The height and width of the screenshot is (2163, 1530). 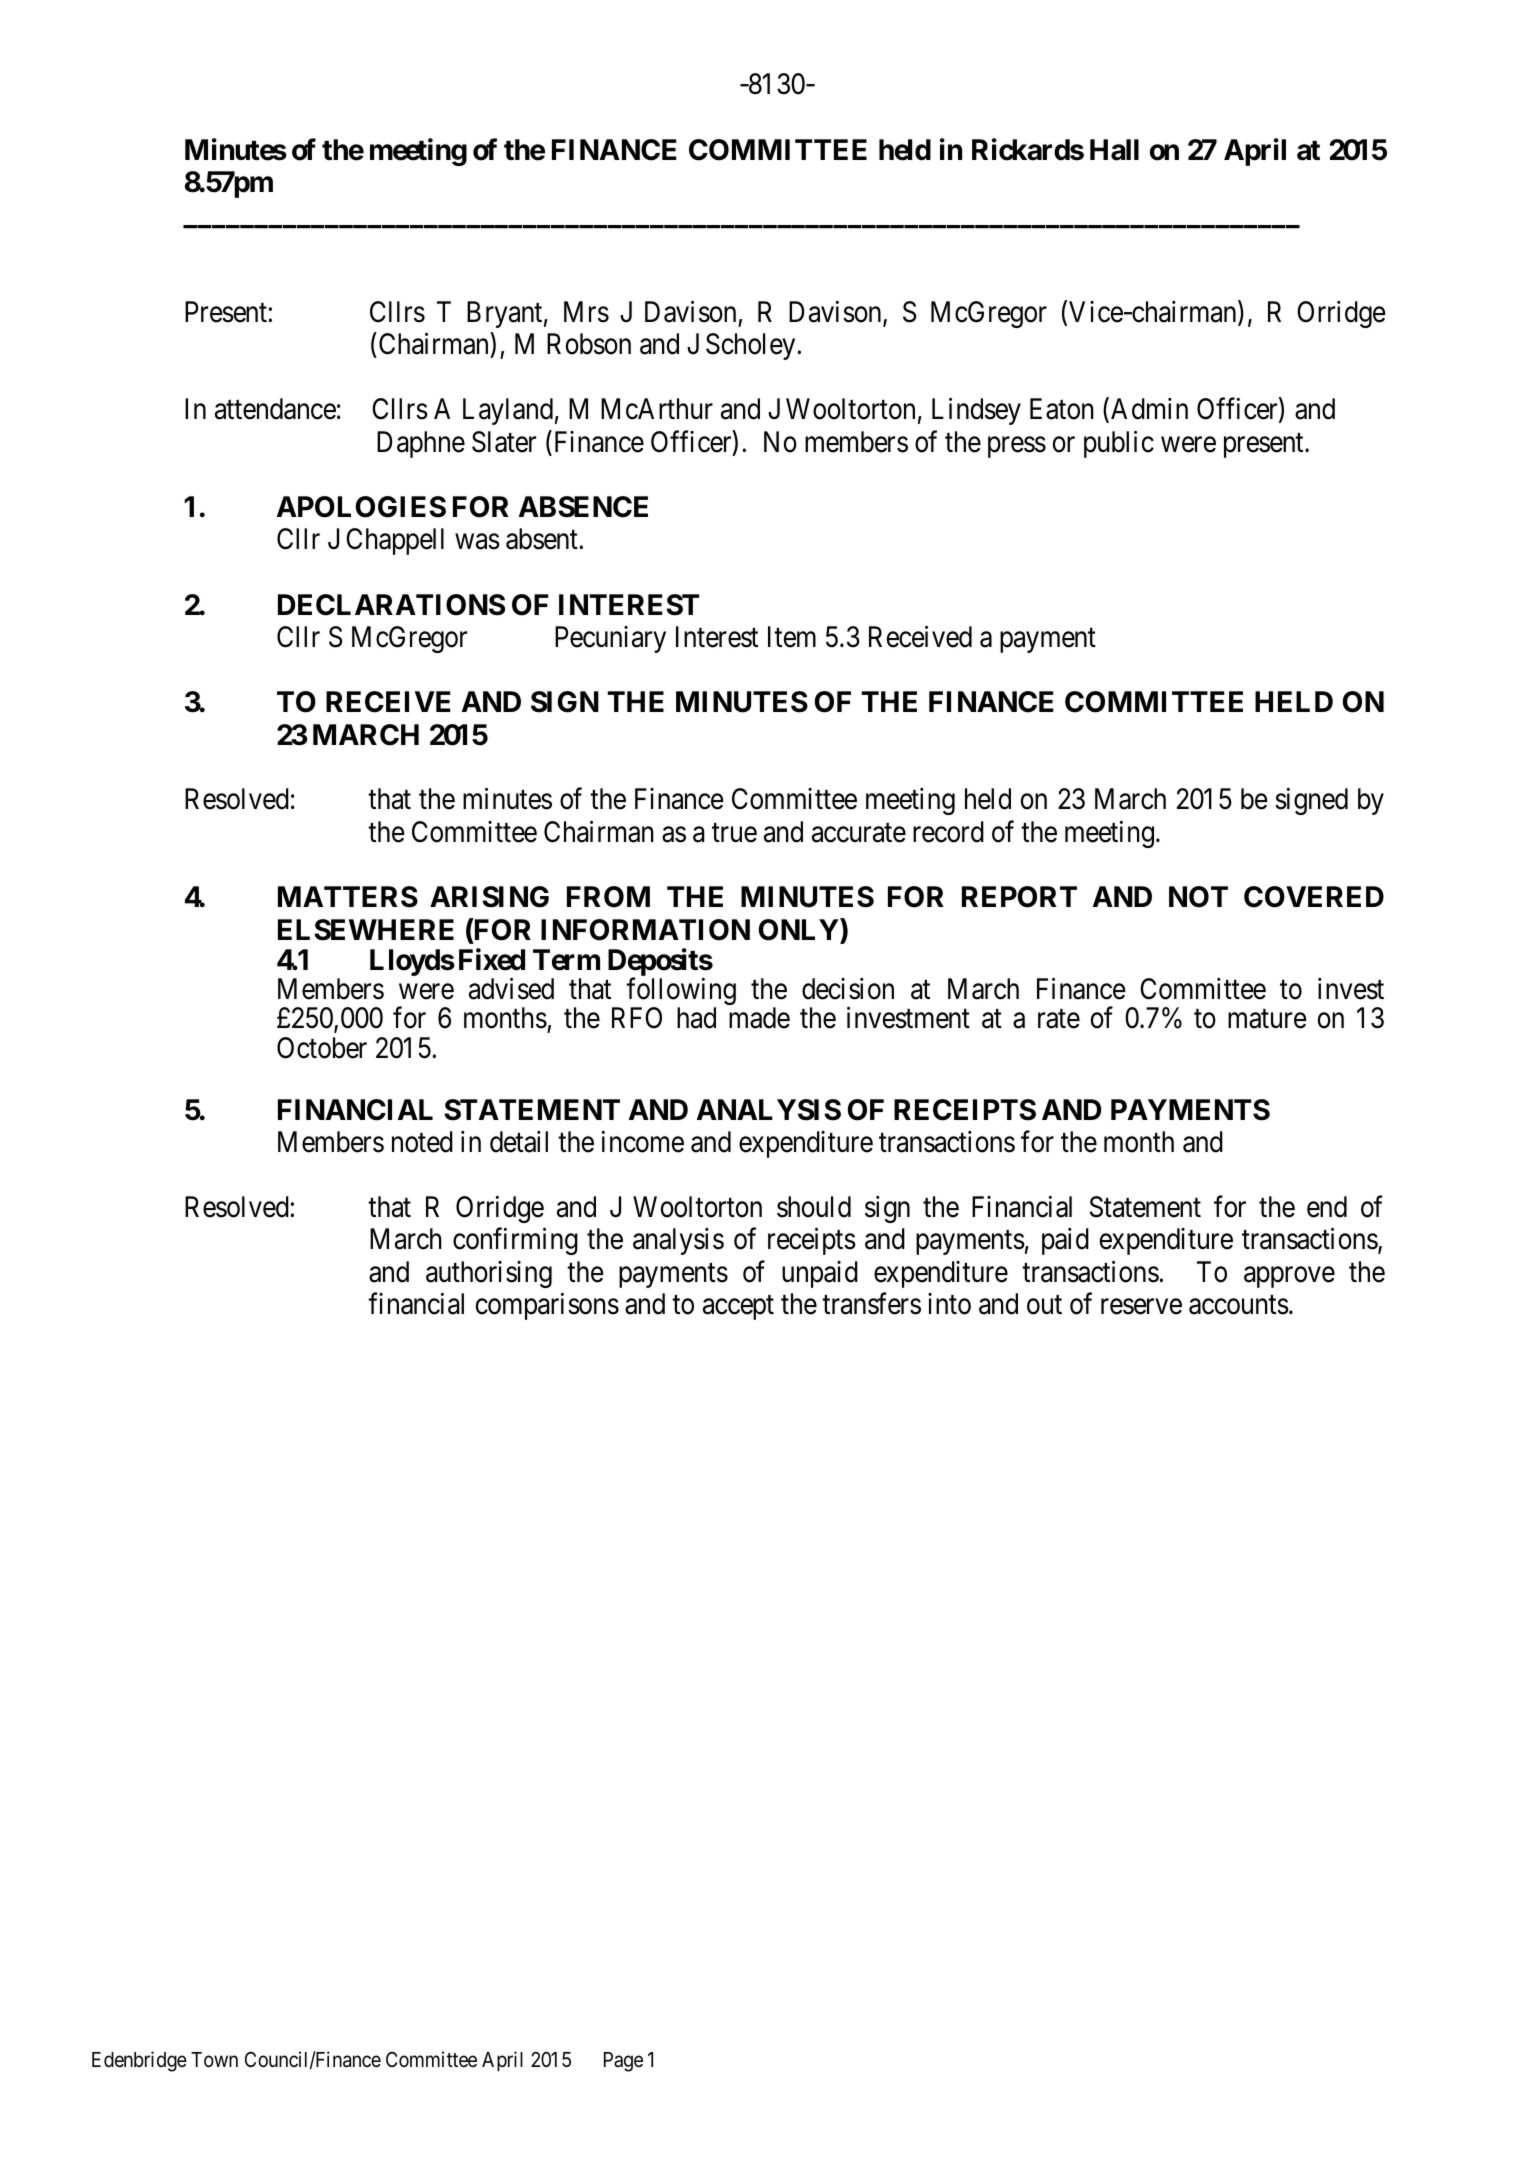 I want to click on made, so click(x=759, y=1018).
